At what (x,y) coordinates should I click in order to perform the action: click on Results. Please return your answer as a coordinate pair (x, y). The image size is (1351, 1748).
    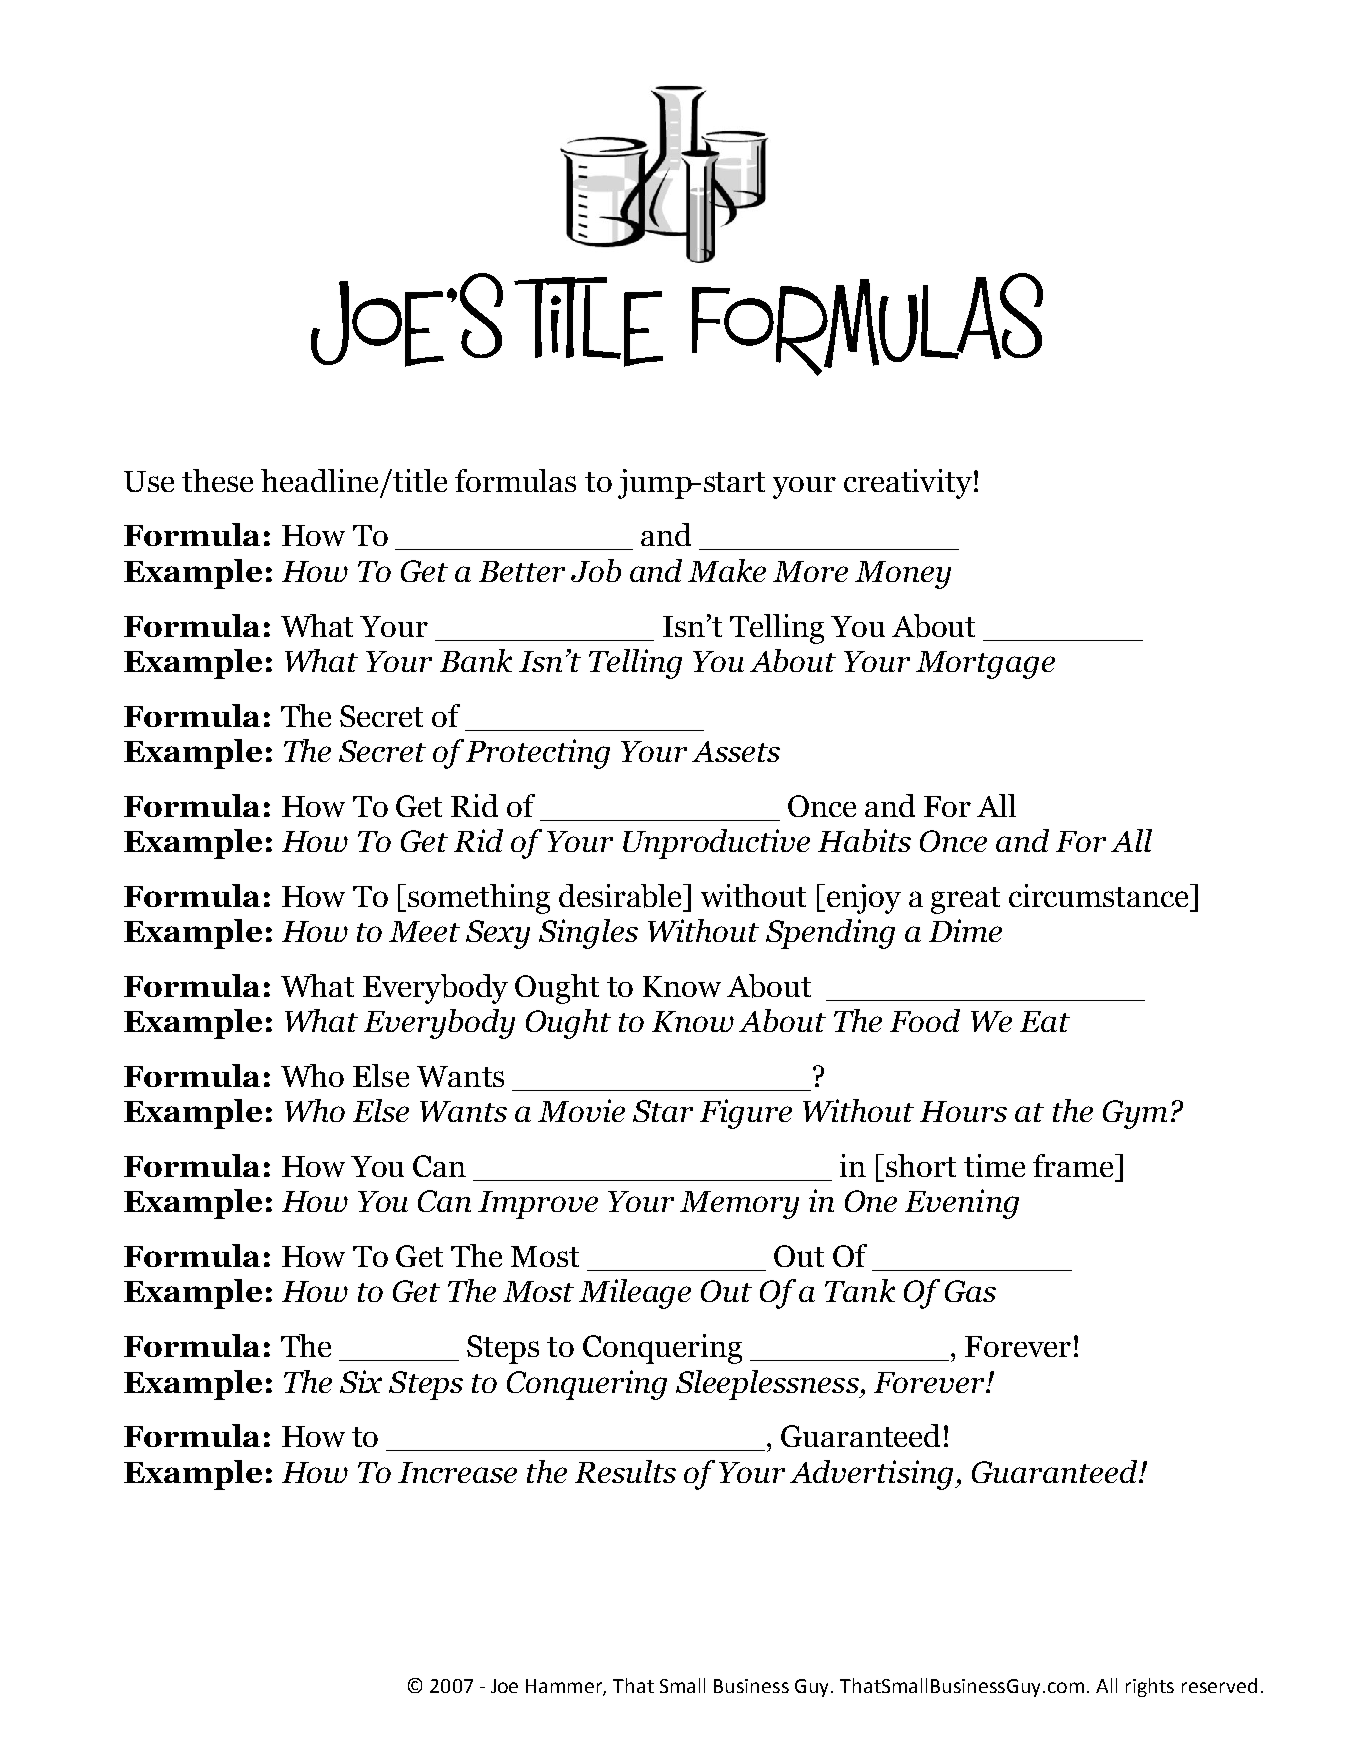
    Looking at the image, I should click on (625, 1471).
